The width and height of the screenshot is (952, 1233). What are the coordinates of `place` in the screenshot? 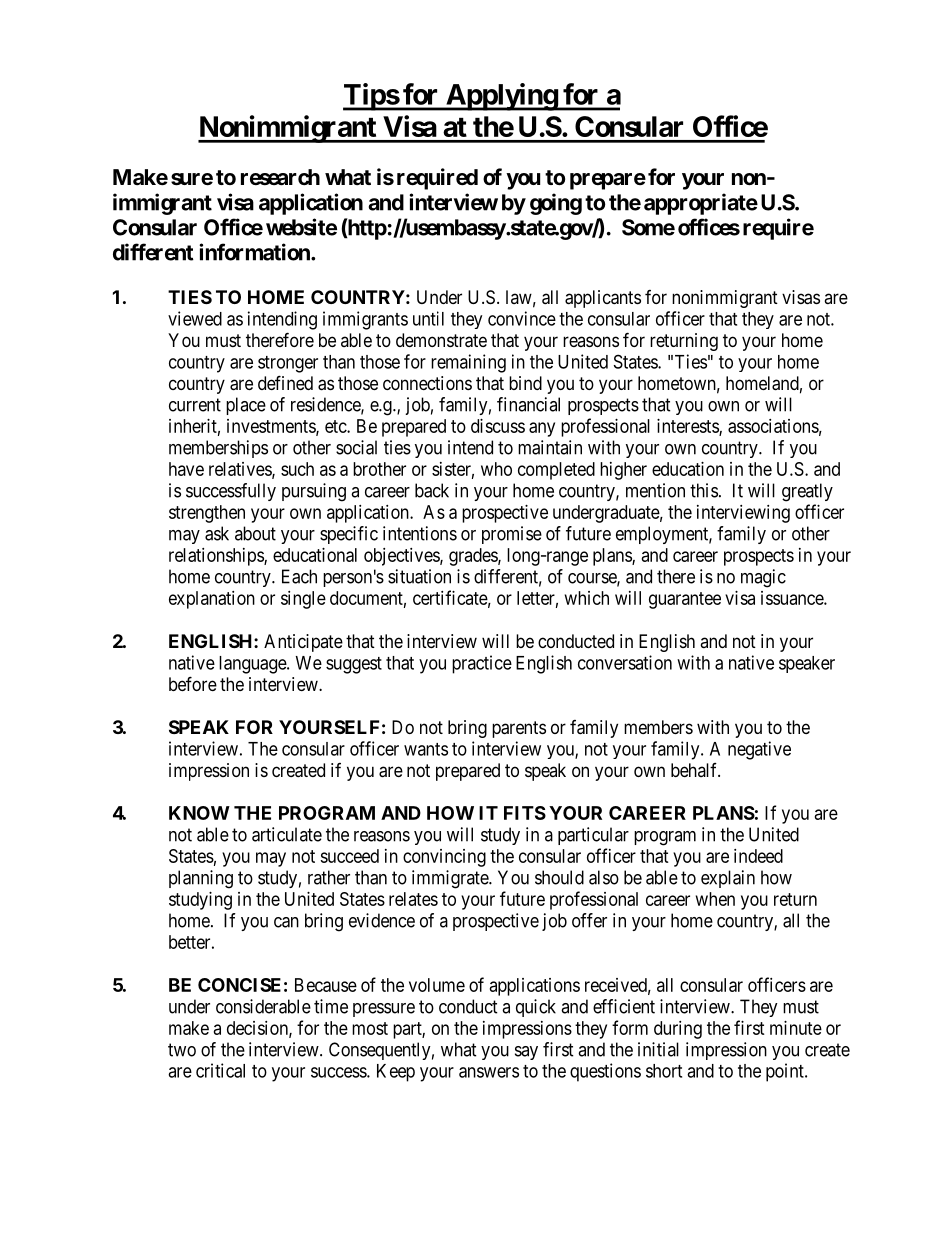 It's located at (246, 406).
